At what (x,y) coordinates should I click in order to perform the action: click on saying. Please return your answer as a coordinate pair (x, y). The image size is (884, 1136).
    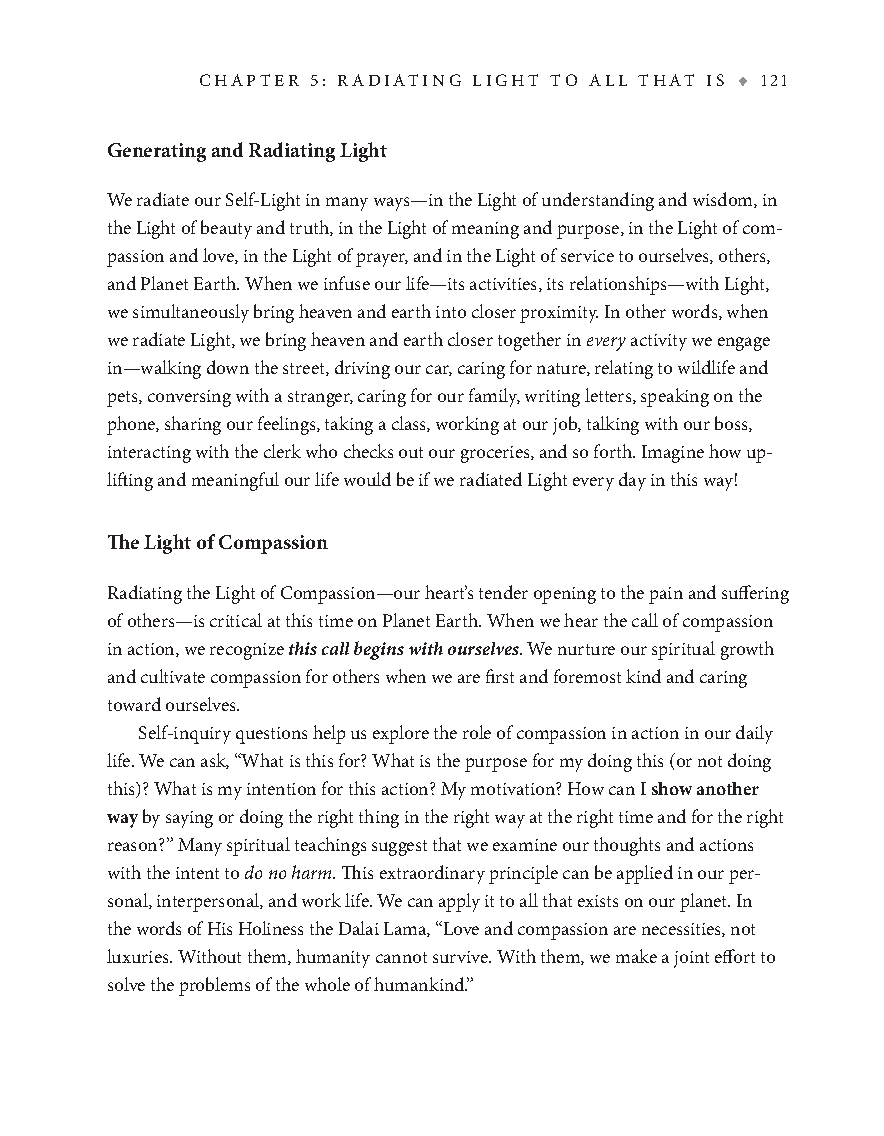
    Looking at the image, I should click on (189, 819).
